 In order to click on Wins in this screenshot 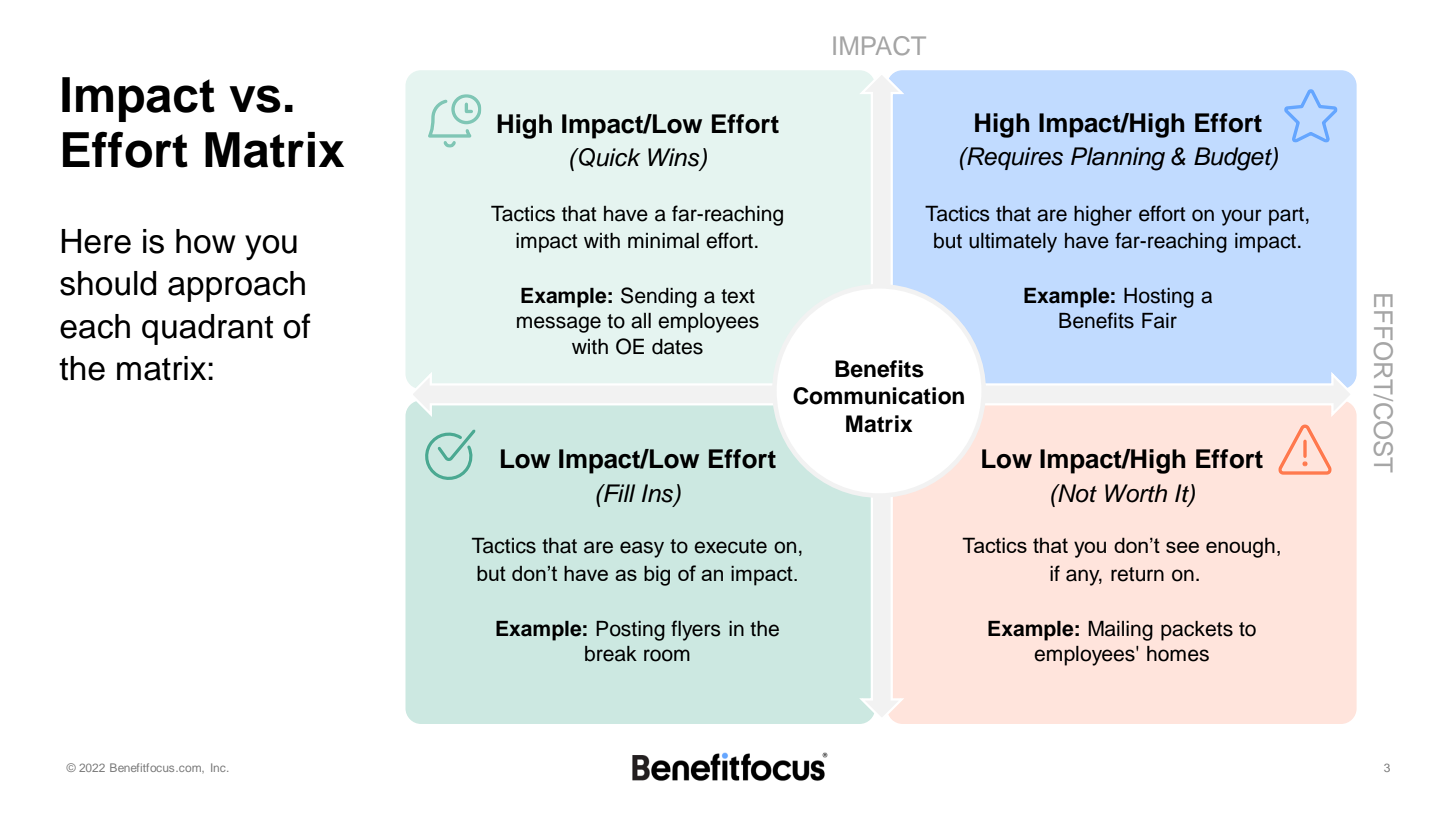, I will do `click(675, 158)`.
